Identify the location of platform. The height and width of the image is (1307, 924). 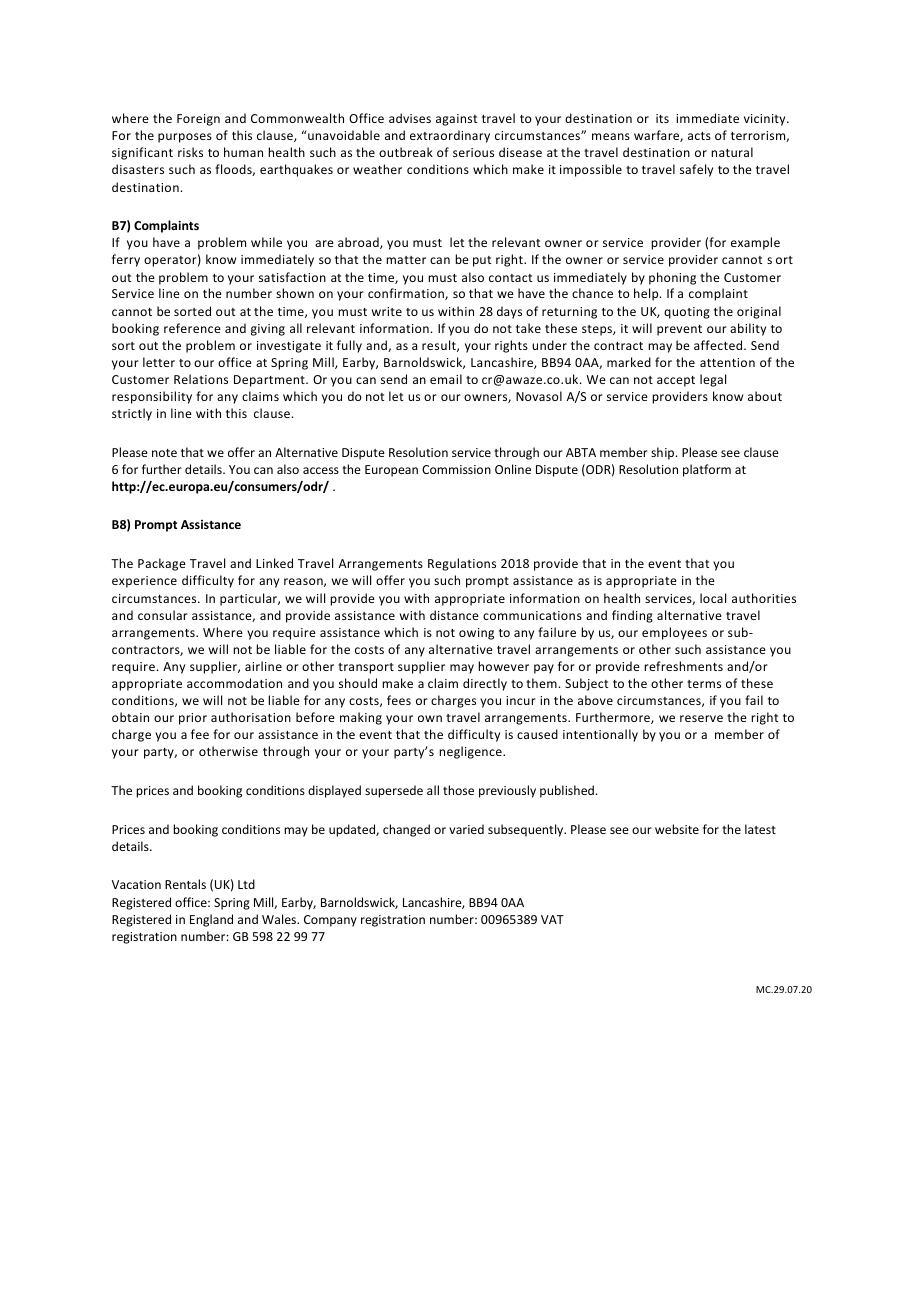
(707, 470).
